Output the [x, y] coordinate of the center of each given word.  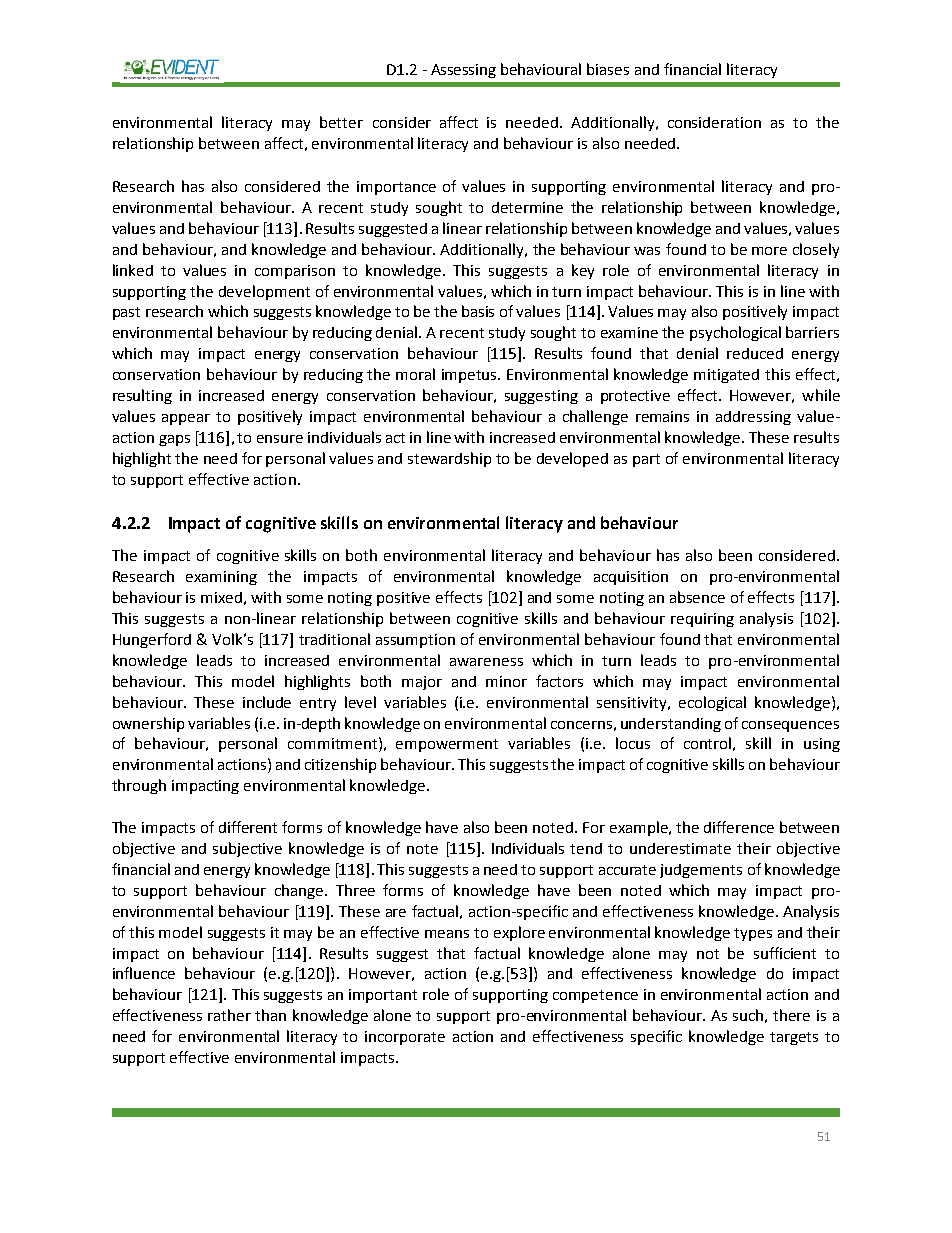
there [791, 1015]
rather [229, 1015]
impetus [471, 376]
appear [186, 419]
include [267, 702]
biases [608, 69]
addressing [753, 418]
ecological [712, 703]
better [341, 122]
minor [506, 681]
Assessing [463, 71]
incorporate [405, 1038]
